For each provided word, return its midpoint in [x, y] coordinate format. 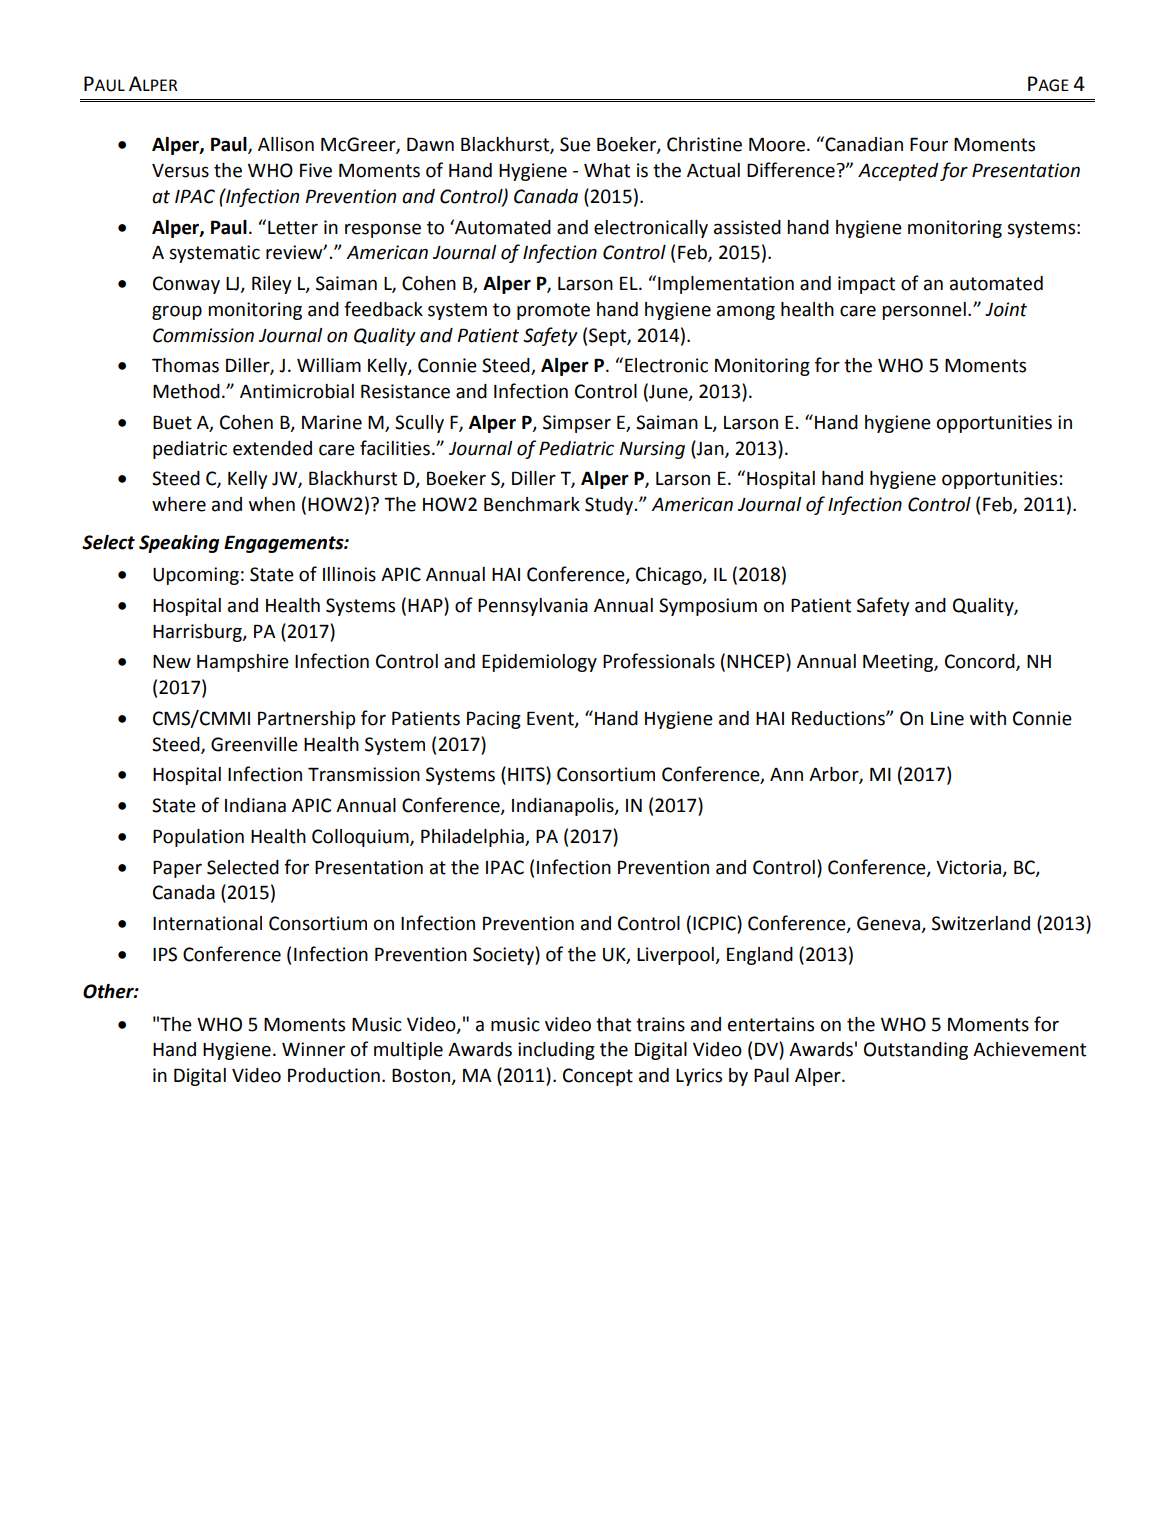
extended [272, 448]
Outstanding [916, 1051]
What [607, 170]
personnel [924, 311]
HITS [527, 775]
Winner [313, 1049]
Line [947, 718]
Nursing [652, 450]
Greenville [254, 744]
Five [316, 170]
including [556, 1051]
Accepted [898, 172]
